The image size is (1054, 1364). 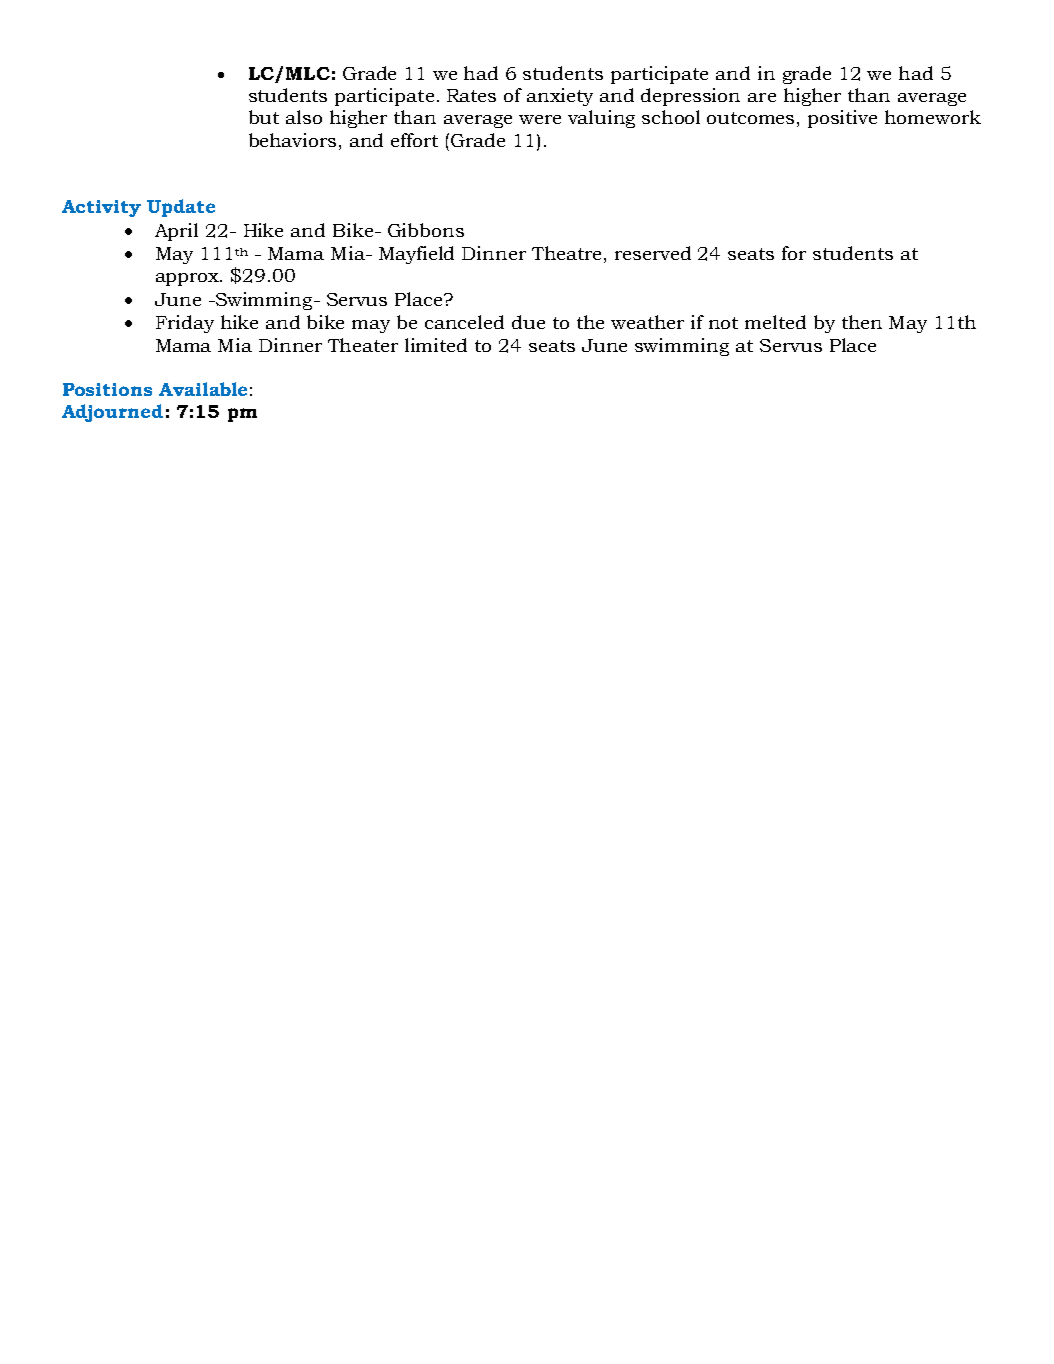 I want to click on Available, so click(x=203, y=389).
